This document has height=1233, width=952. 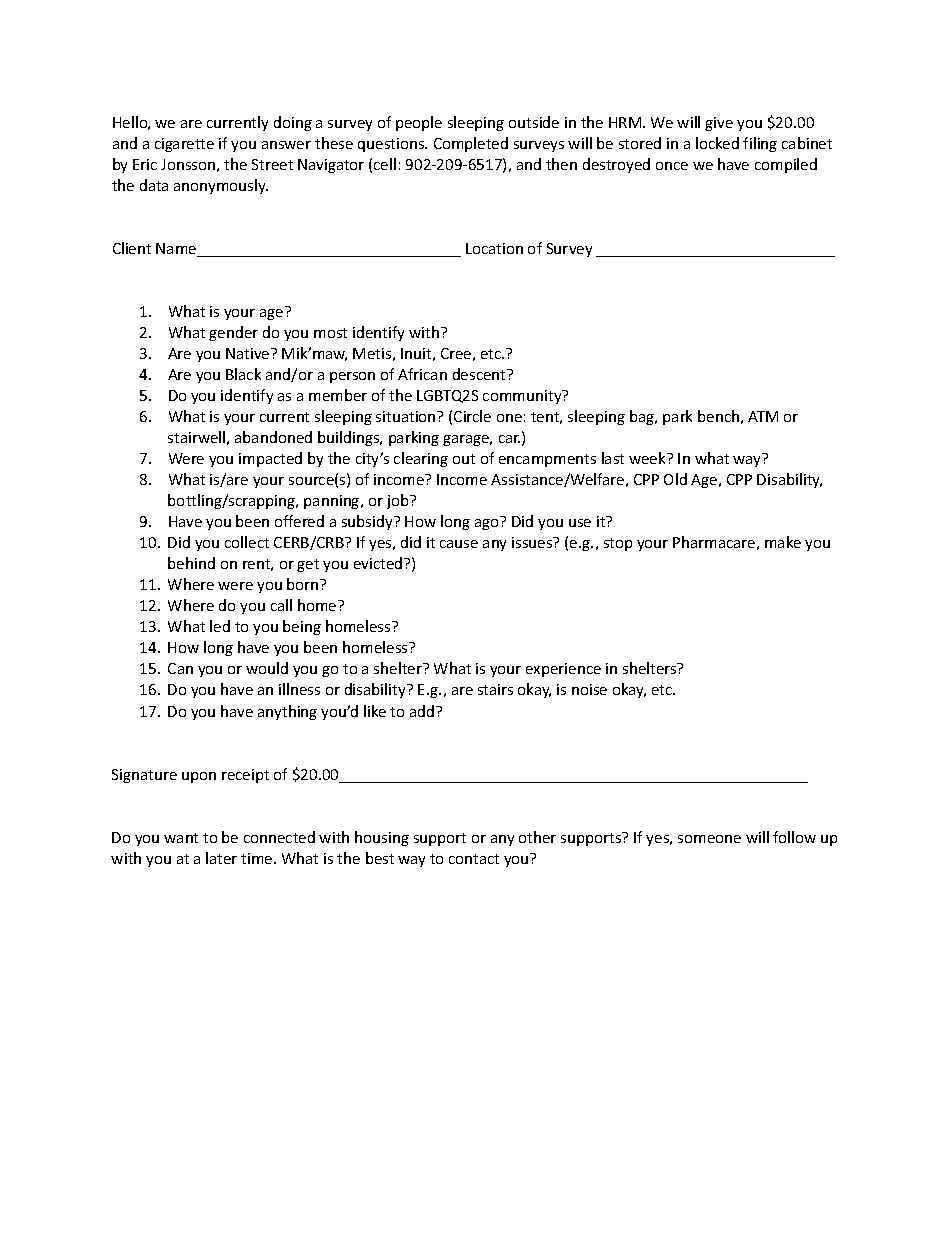 What do you see at coordinates (763, 416) in the document?
I see `ATM` at bounding box center [763, 416].
